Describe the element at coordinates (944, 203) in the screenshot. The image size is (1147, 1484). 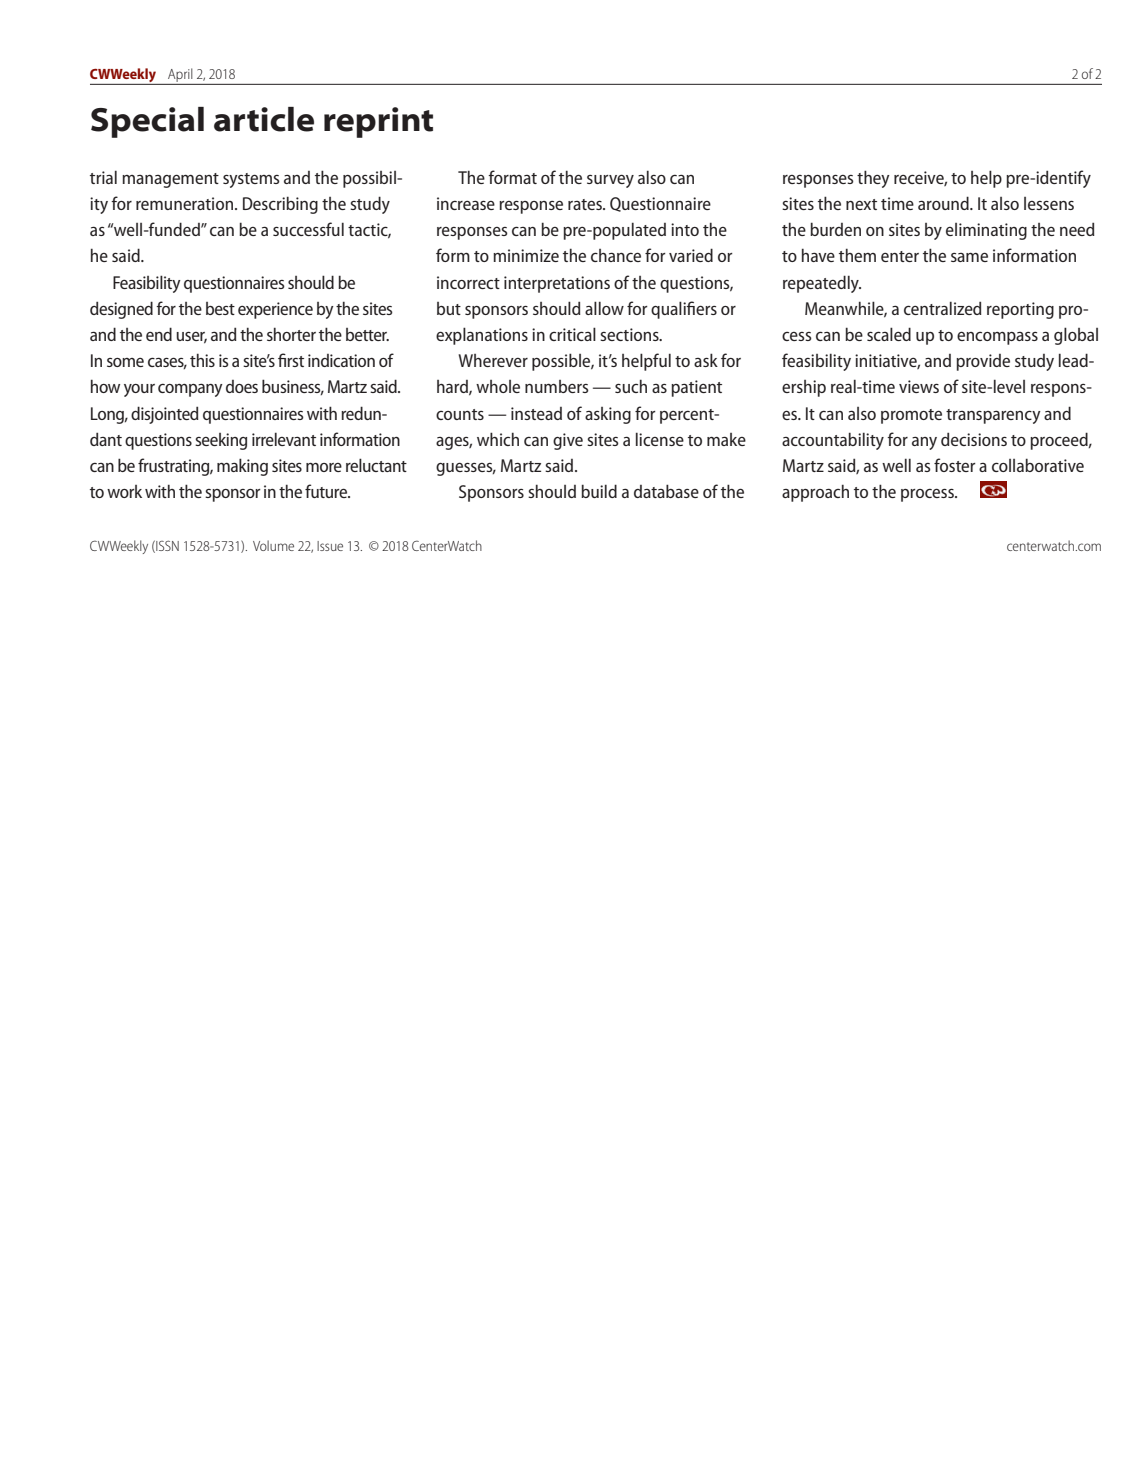
I see `around` at that location.
